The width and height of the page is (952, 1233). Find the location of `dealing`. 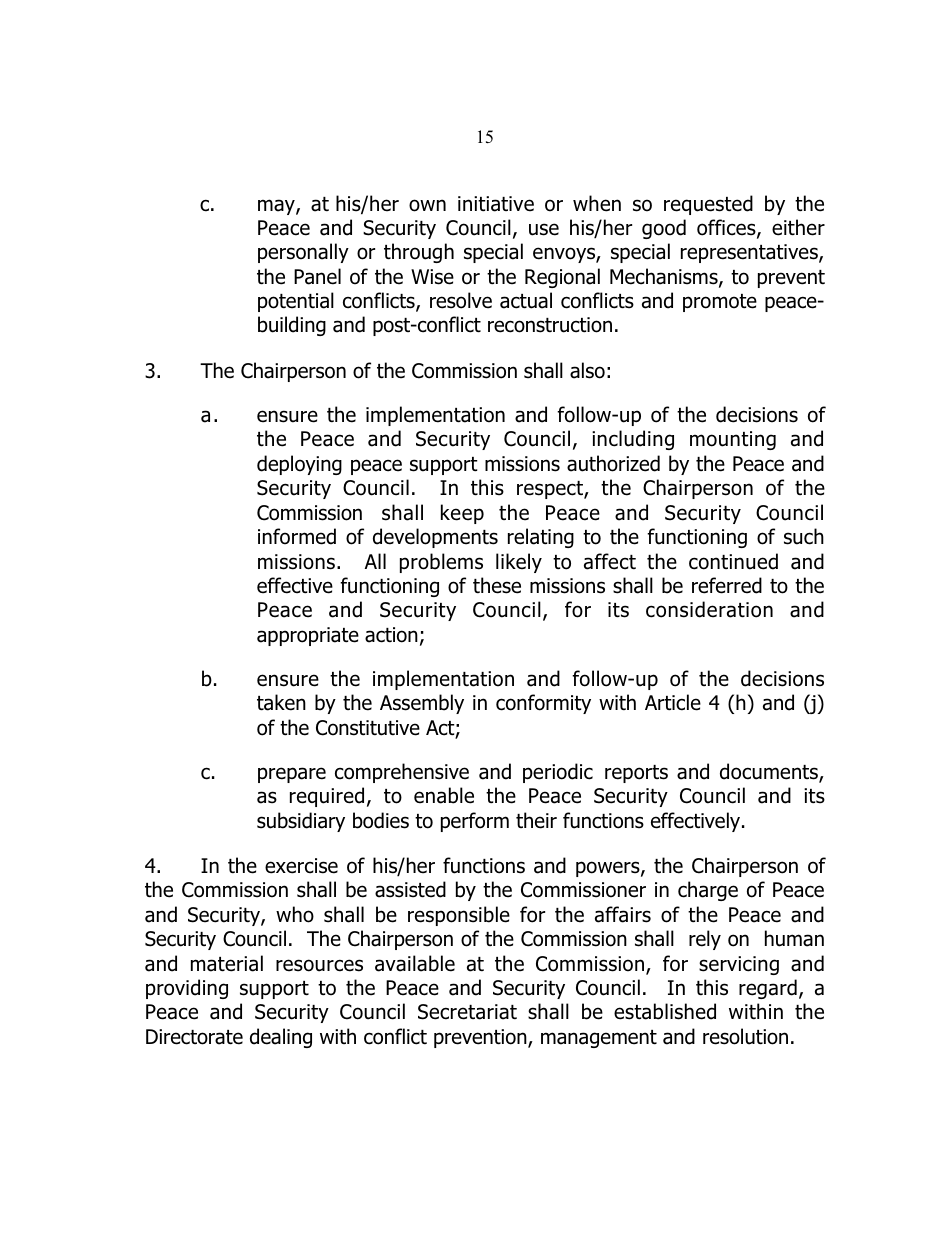

dealing is located at coordinates (281, 1038).
